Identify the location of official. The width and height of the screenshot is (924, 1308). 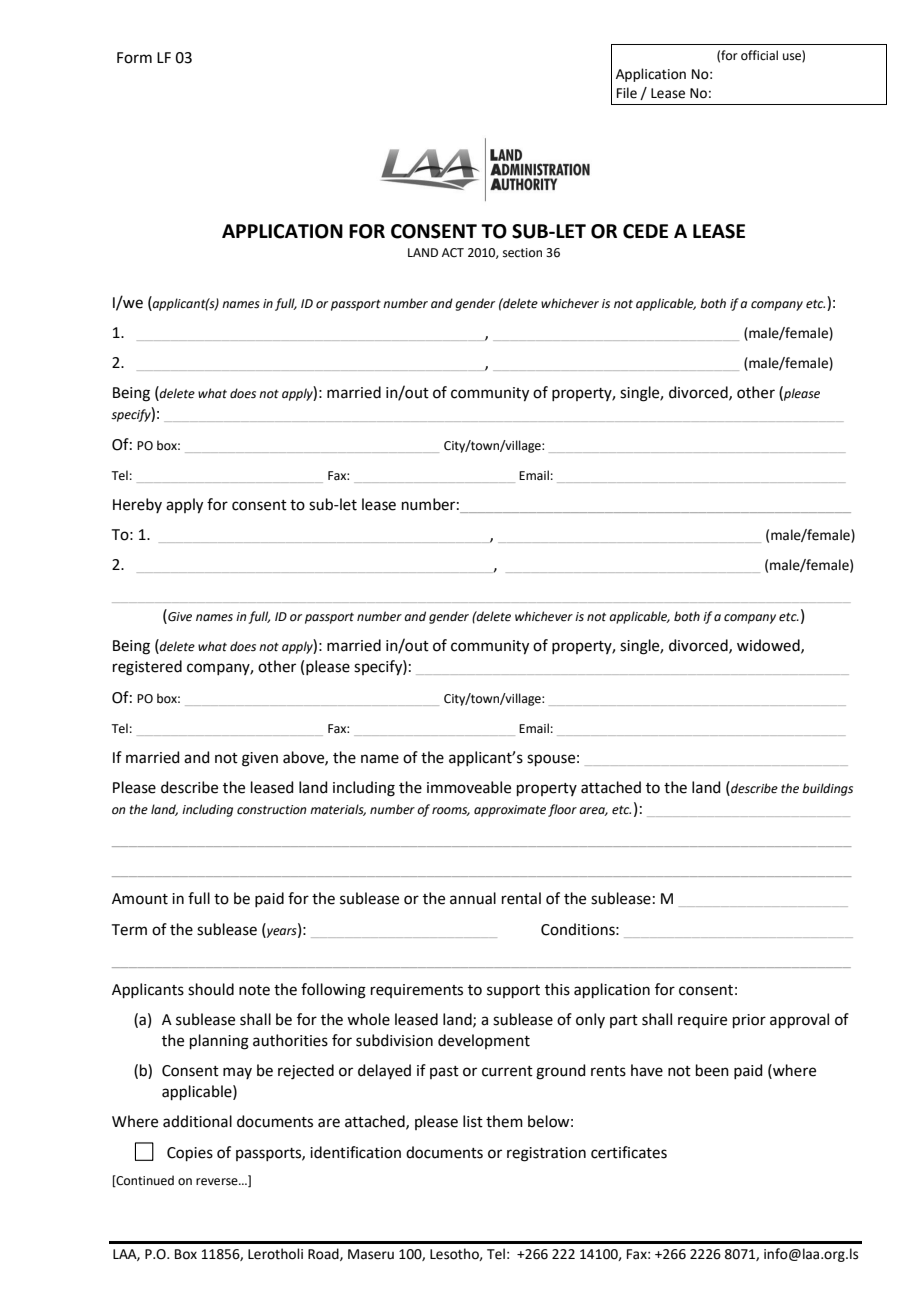
(759, 55).
